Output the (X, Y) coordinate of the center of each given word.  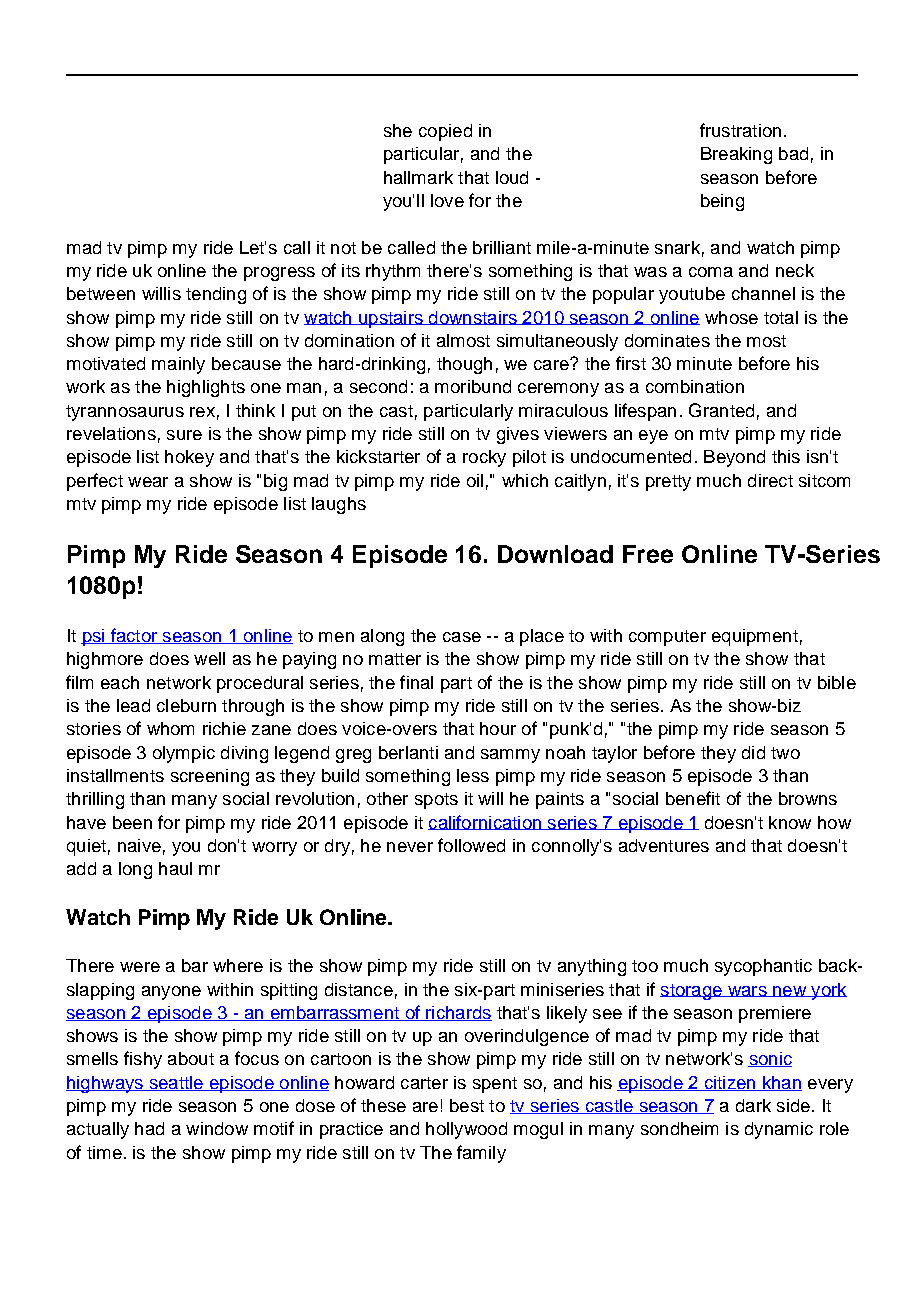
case (462, 637)
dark (753, 1105)
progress (279, 274)
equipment (755, 637)
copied (445, 132)
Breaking (736, 155)
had (149, 1128)
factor (134, 636)
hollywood (466, 1130)
